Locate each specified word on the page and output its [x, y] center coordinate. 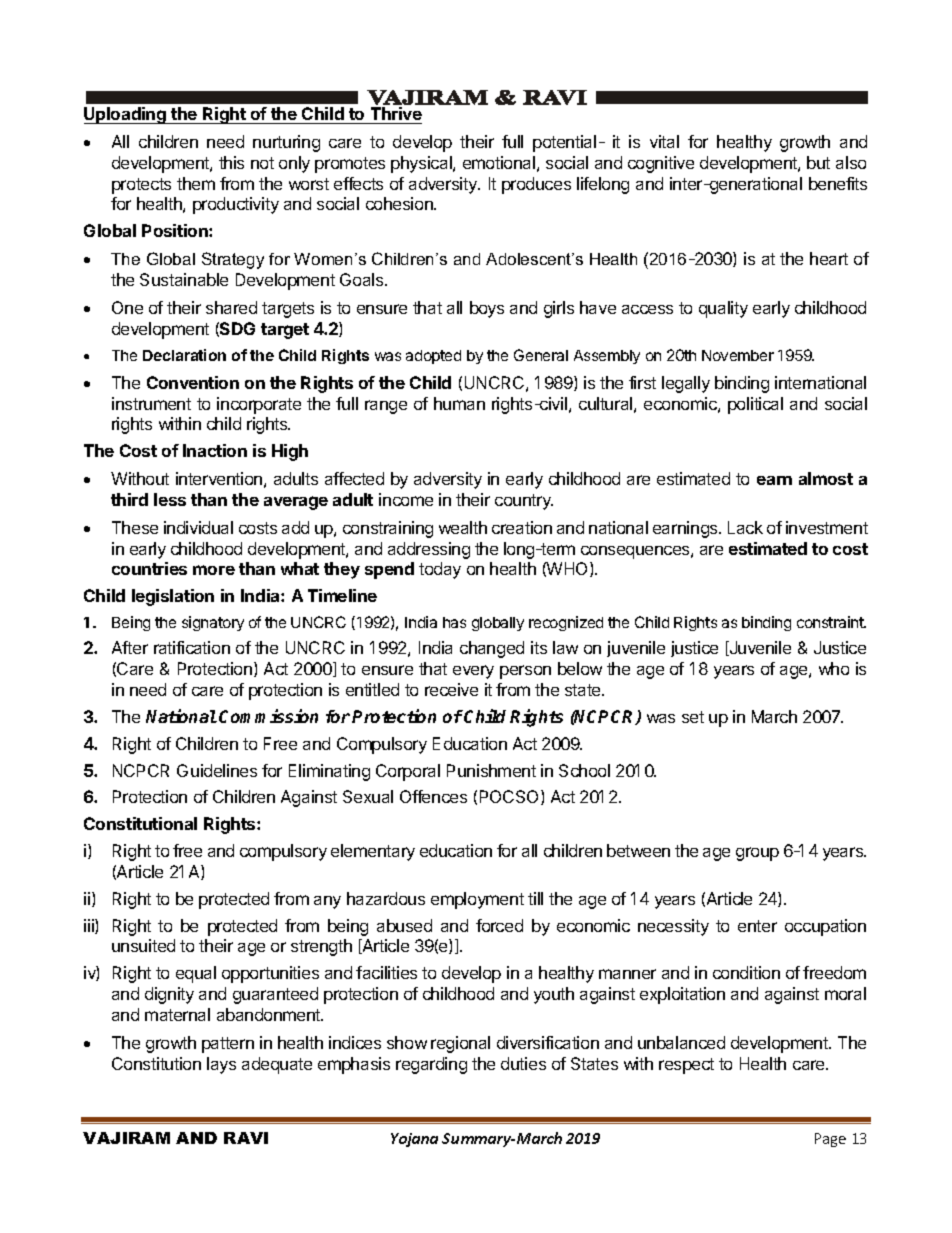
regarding [431, 1065]
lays [221, 1065]
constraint [831, 622]
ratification [192, 647]
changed [492, 649]
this [231, 162]
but [818, 162]
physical [422, 164]
